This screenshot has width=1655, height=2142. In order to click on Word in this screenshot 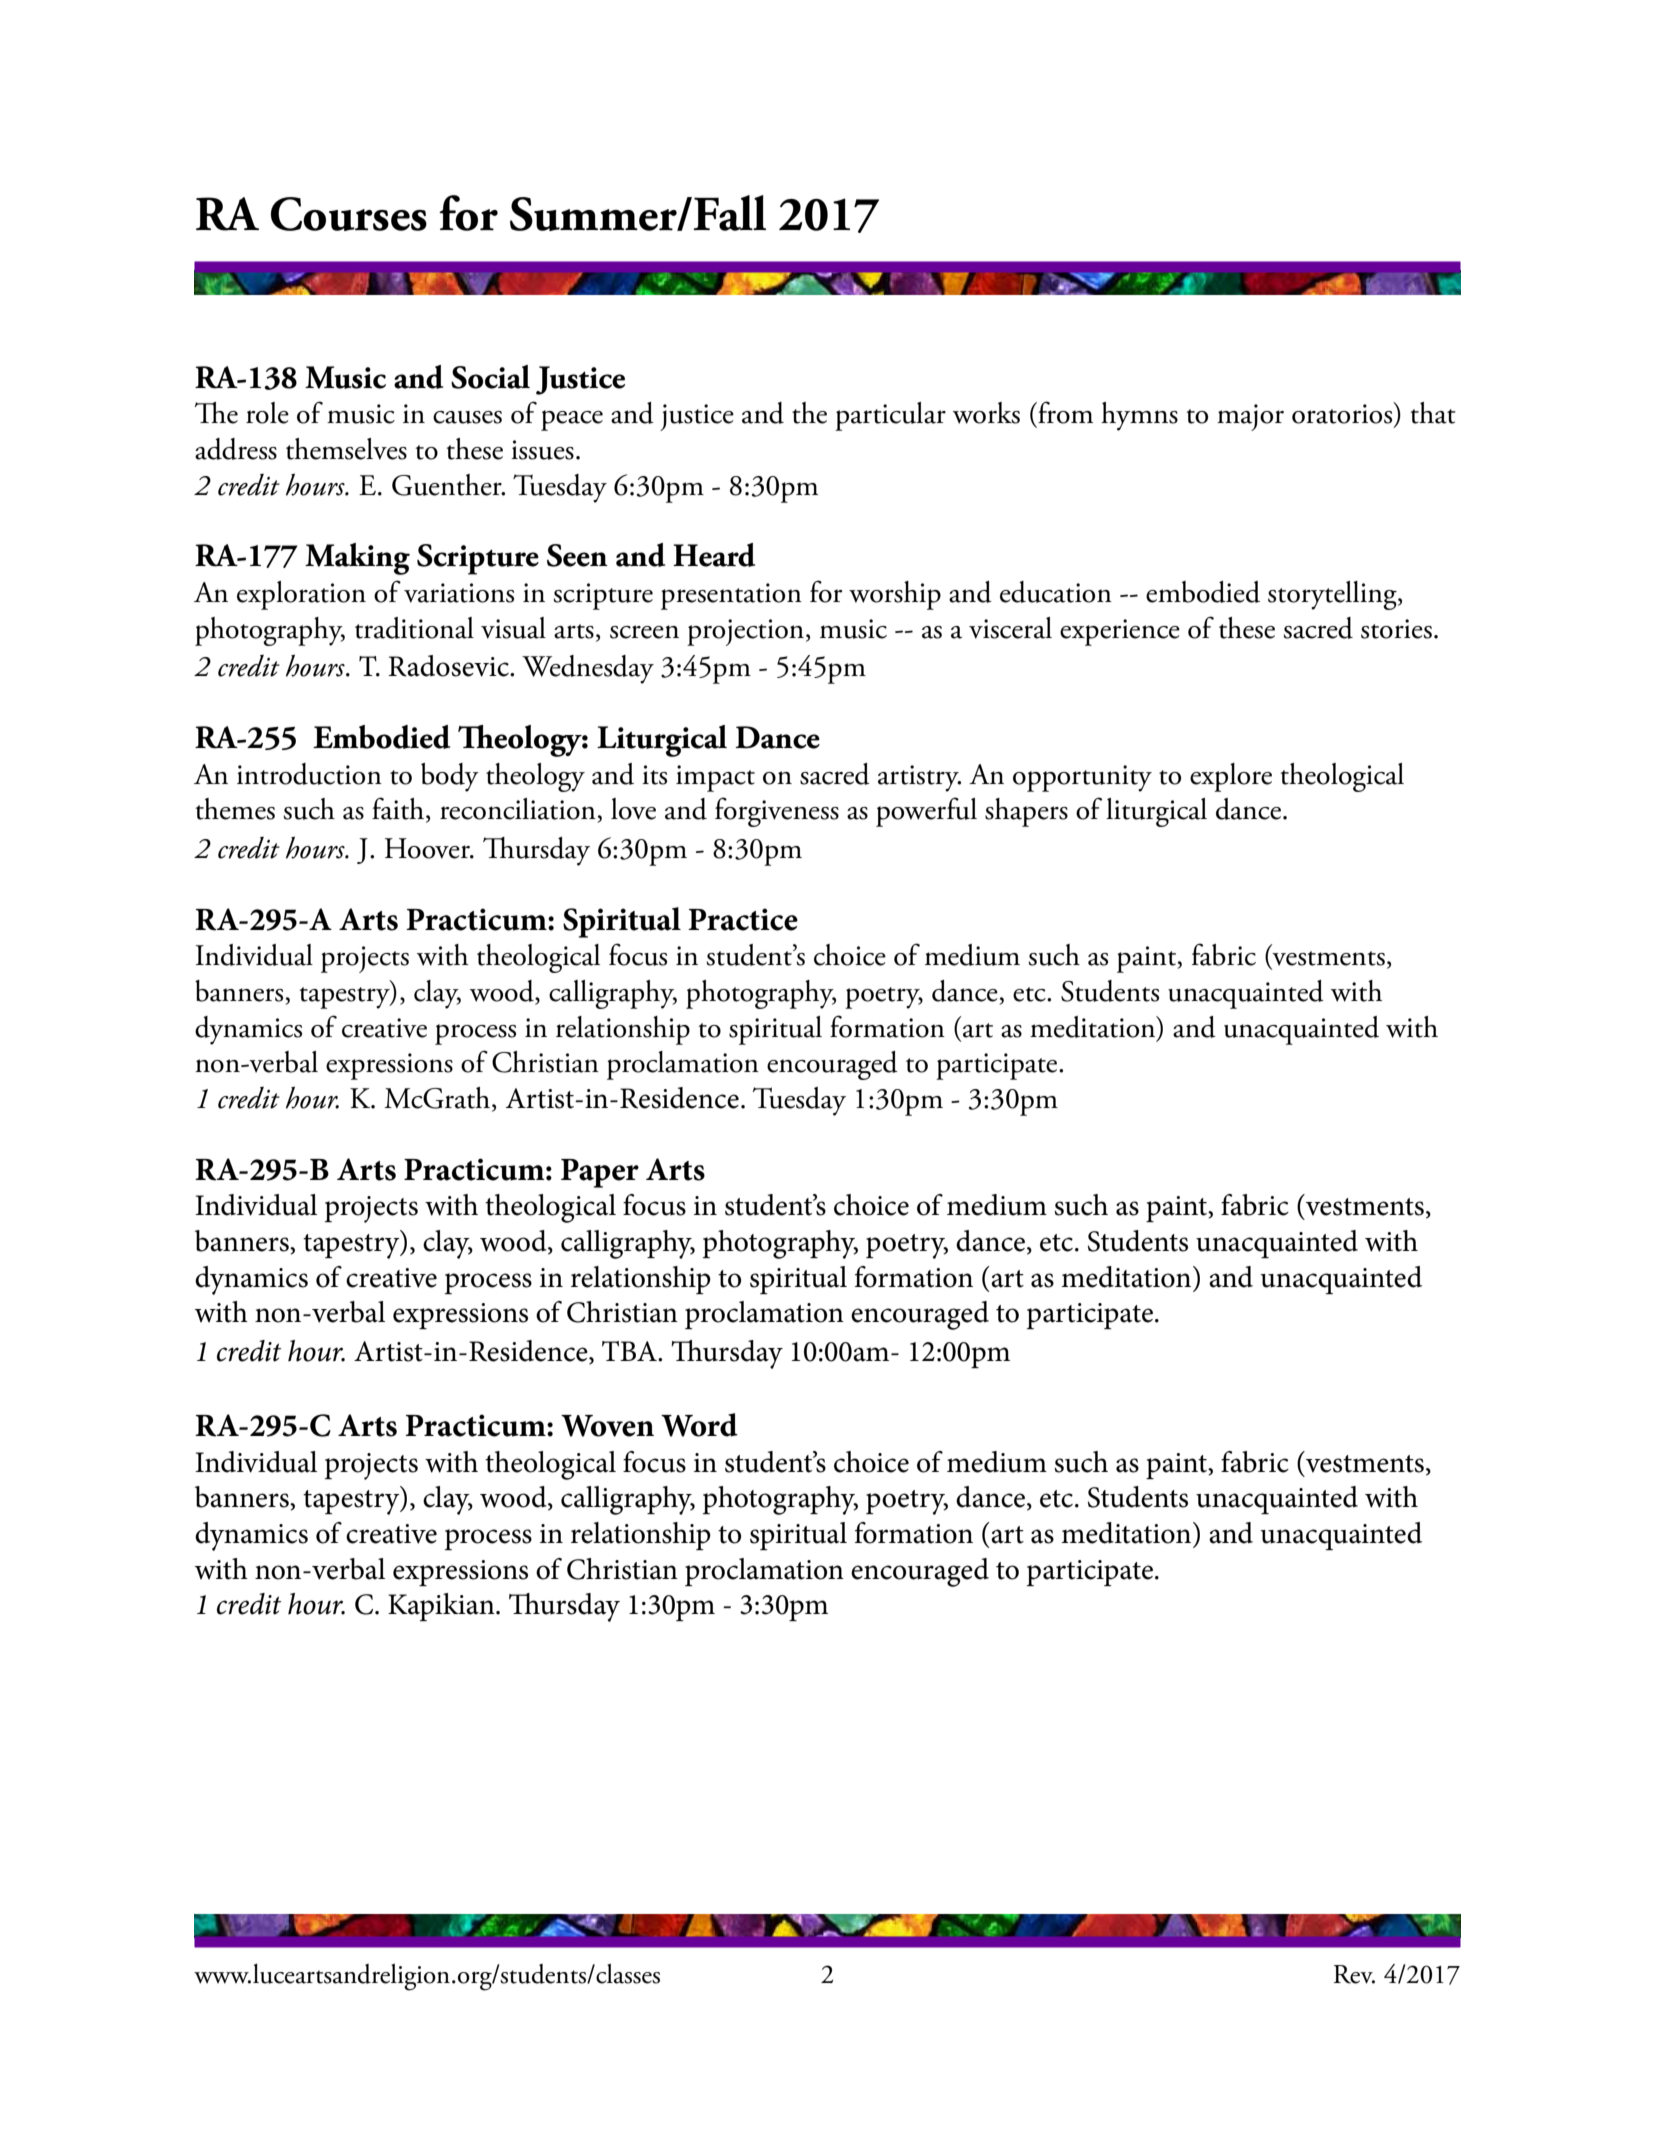, I will do `click(699, 1425)`.
